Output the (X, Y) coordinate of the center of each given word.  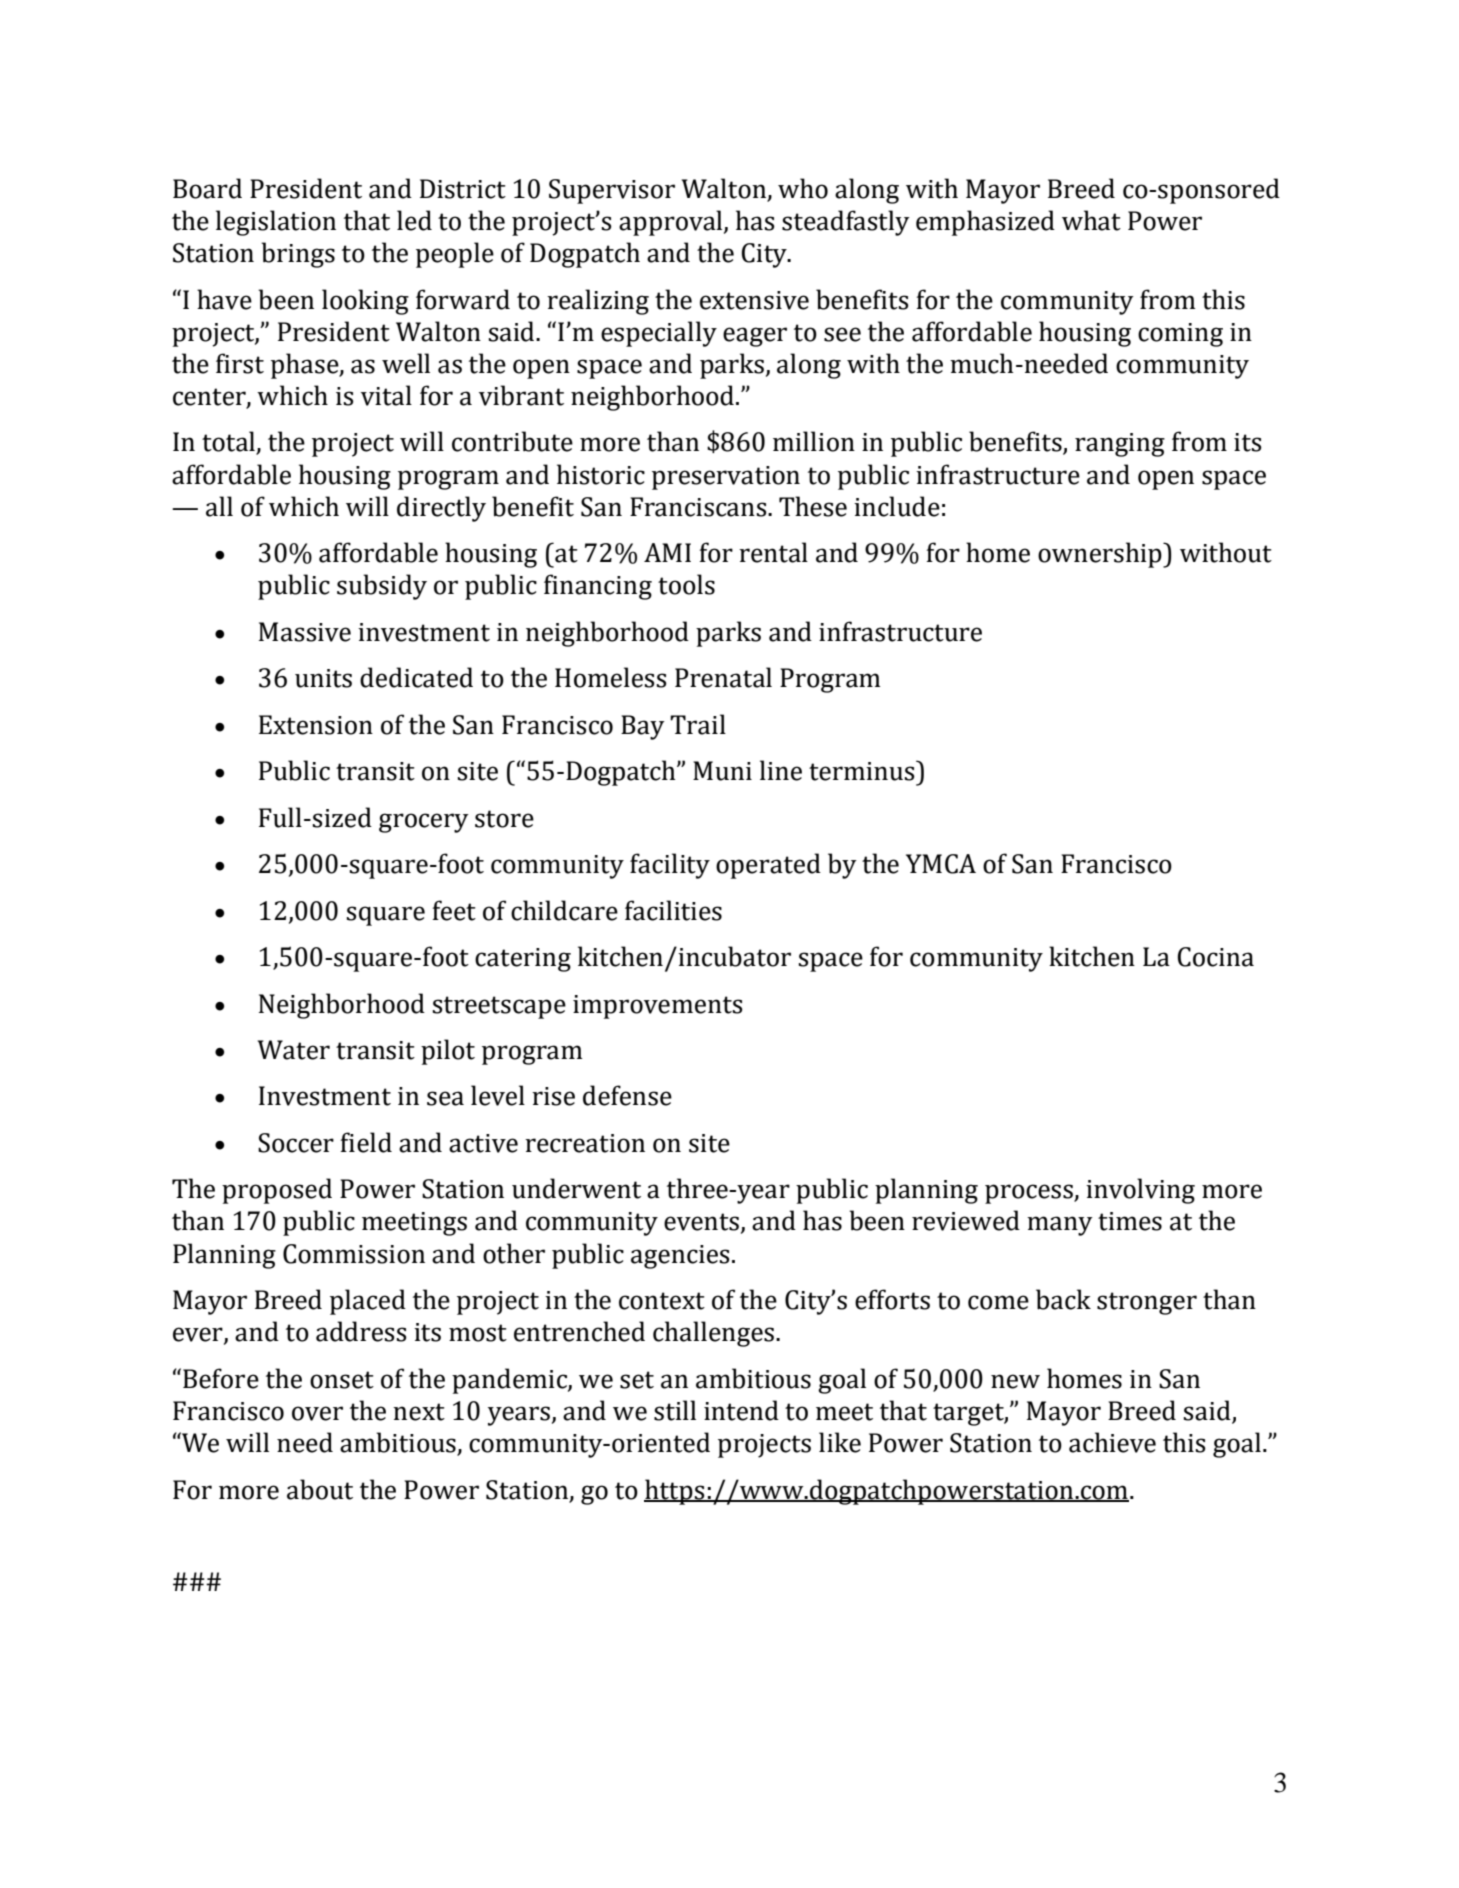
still (675, 1410)
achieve (1112, 1442)
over (317, 1413)
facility (670, 866)
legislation (276, 223)
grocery (424, 823)
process (1030, 1194)
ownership (1101, 555)
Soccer (296, 1143)
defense (627, 1095)
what (1091, 220)
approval (672, 223)
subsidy (382, 587)
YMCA (941, 864)
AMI (667, 552)
